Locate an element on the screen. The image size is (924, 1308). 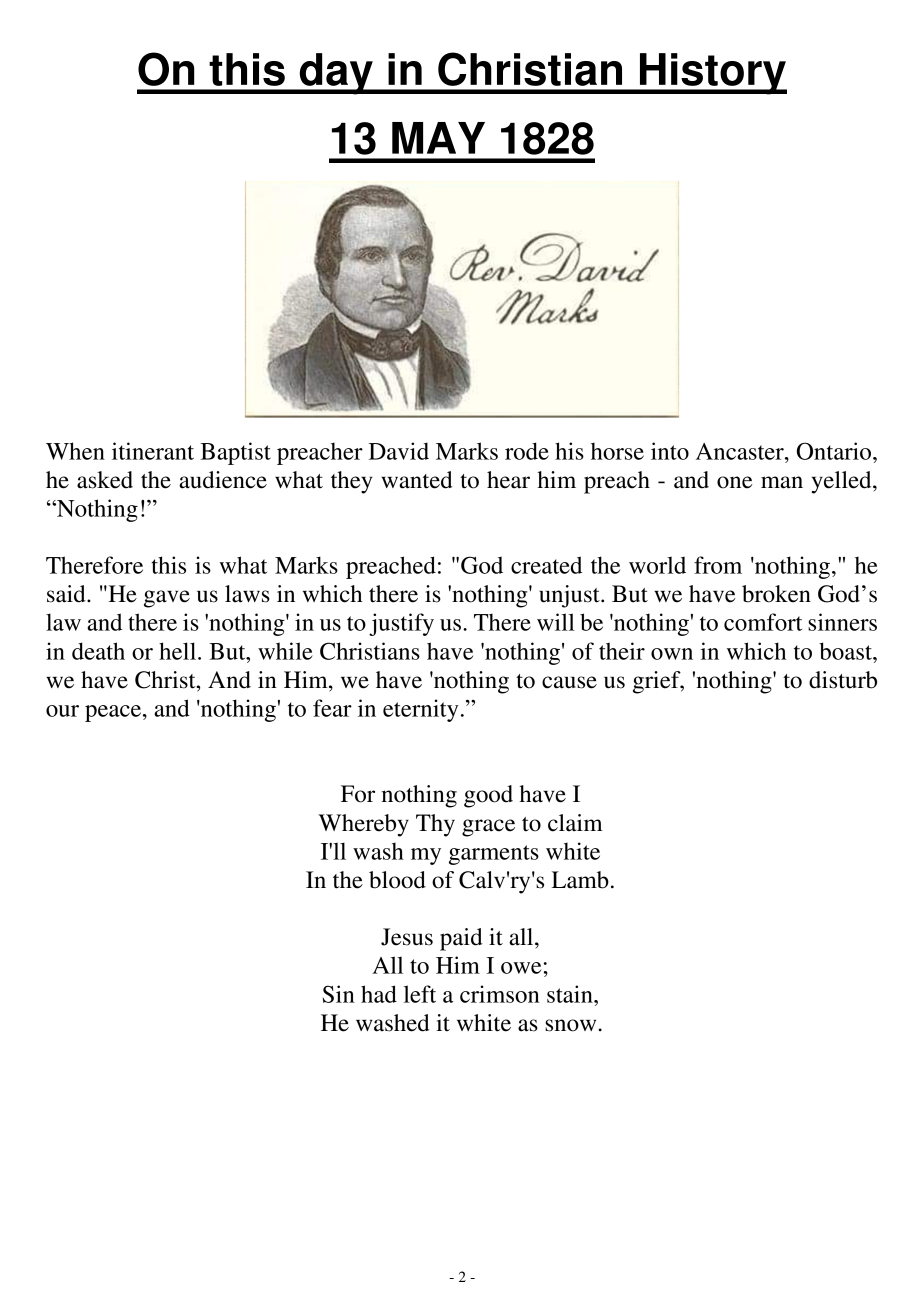
left is located at coordinates (420, 994).
